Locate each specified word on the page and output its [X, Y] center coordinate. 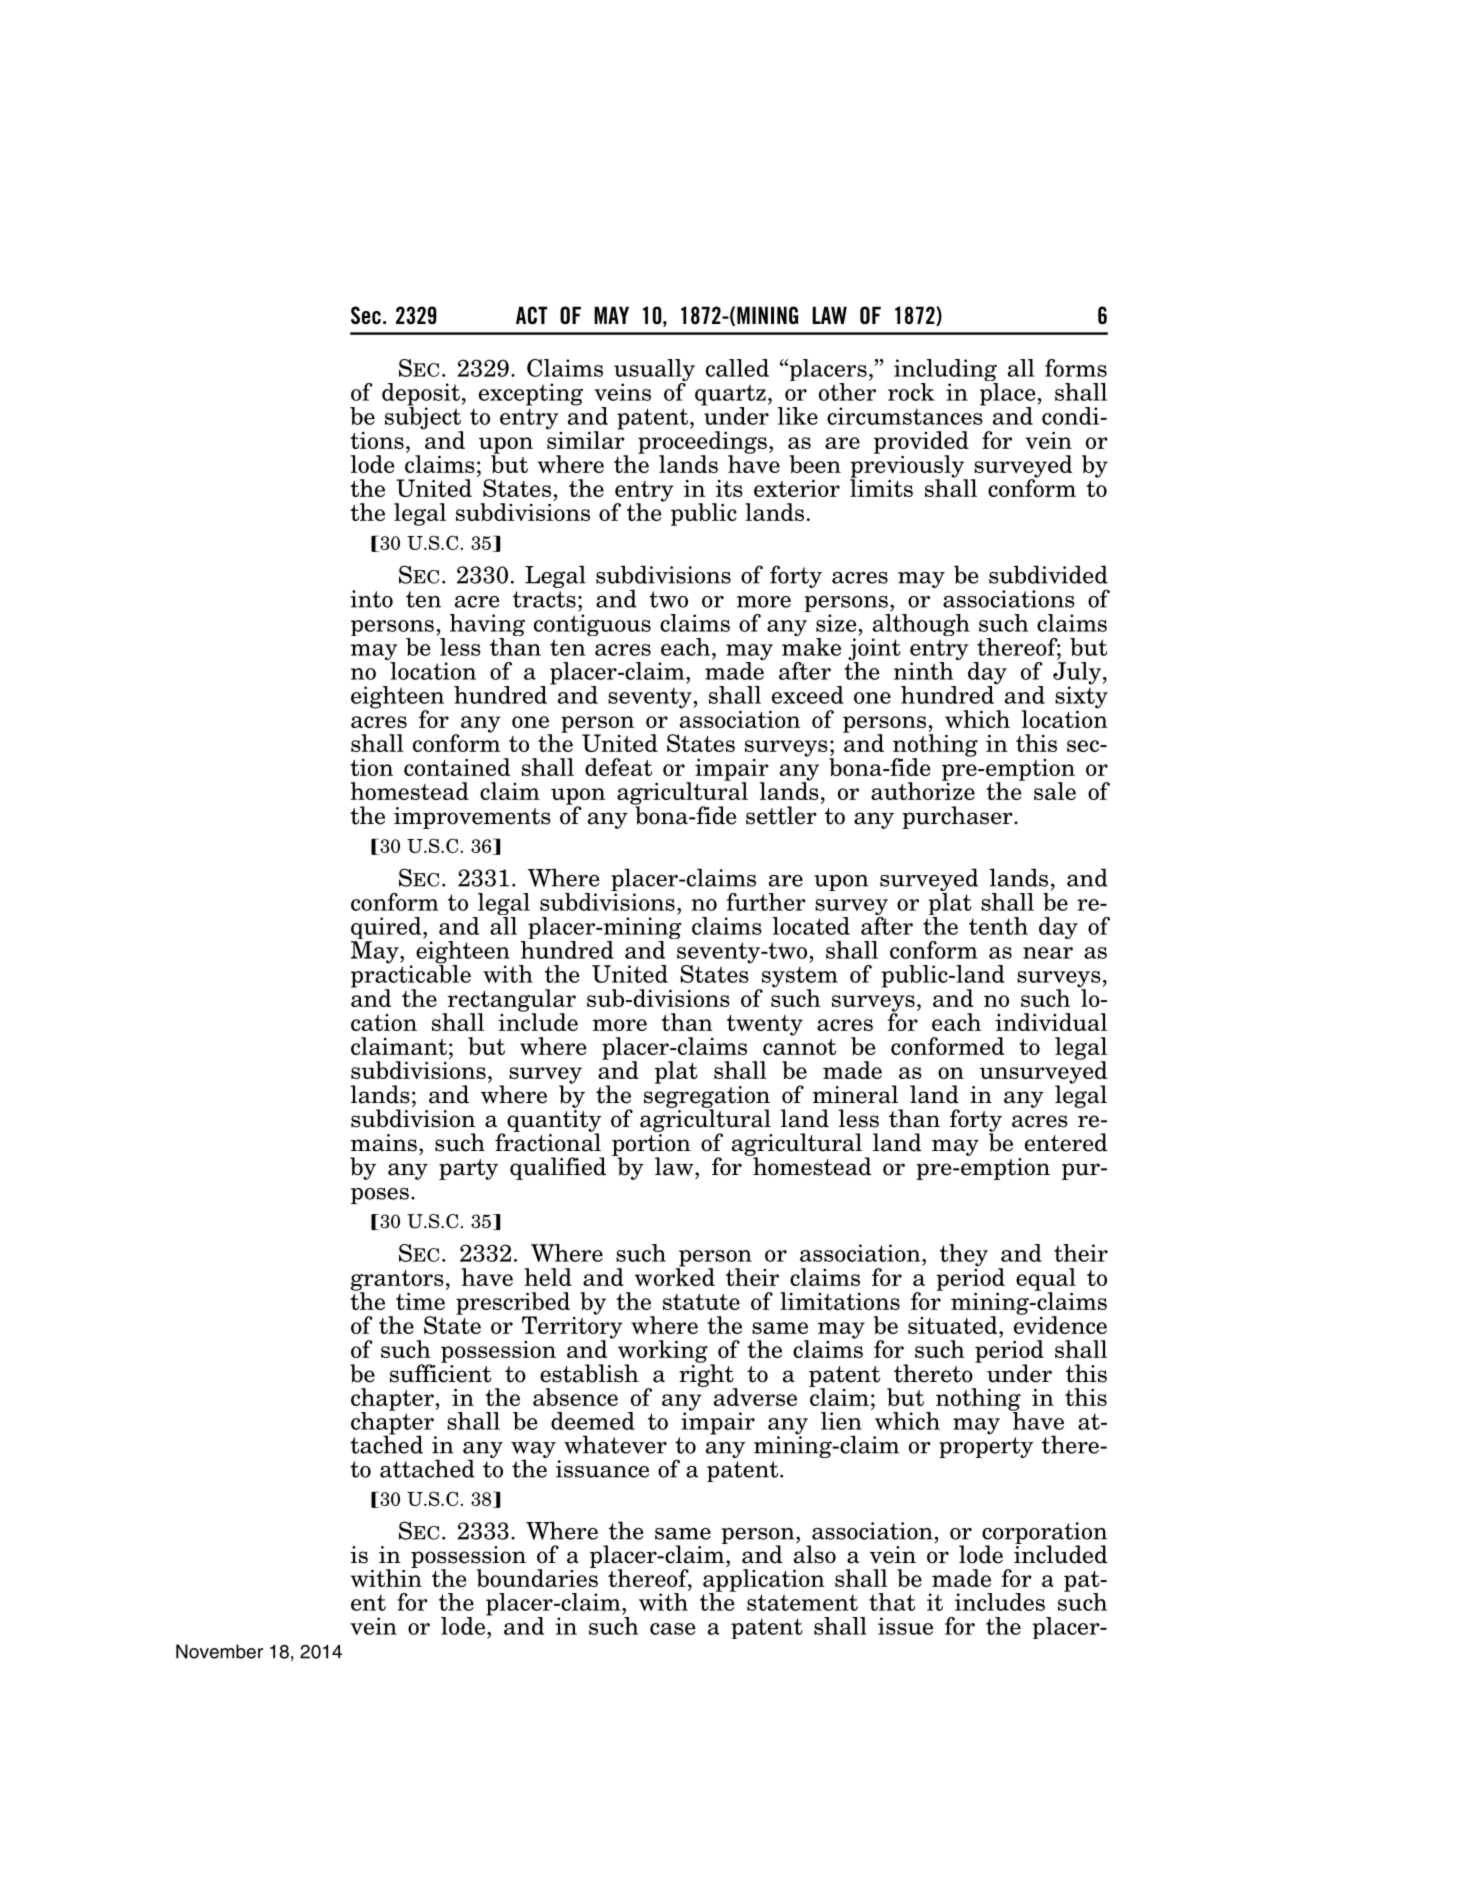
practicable [411, 976]
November [219, 1651]
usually [654, 371]
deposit [421, 395]
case [673, 1629]
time [420, 1301]
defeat [618, 767]
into [372, 599]
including [946, 371]
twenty [765, 1025]
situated [954, 1325]
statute [701, 1302]
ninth [923, 671]
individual [1051, 1022]
